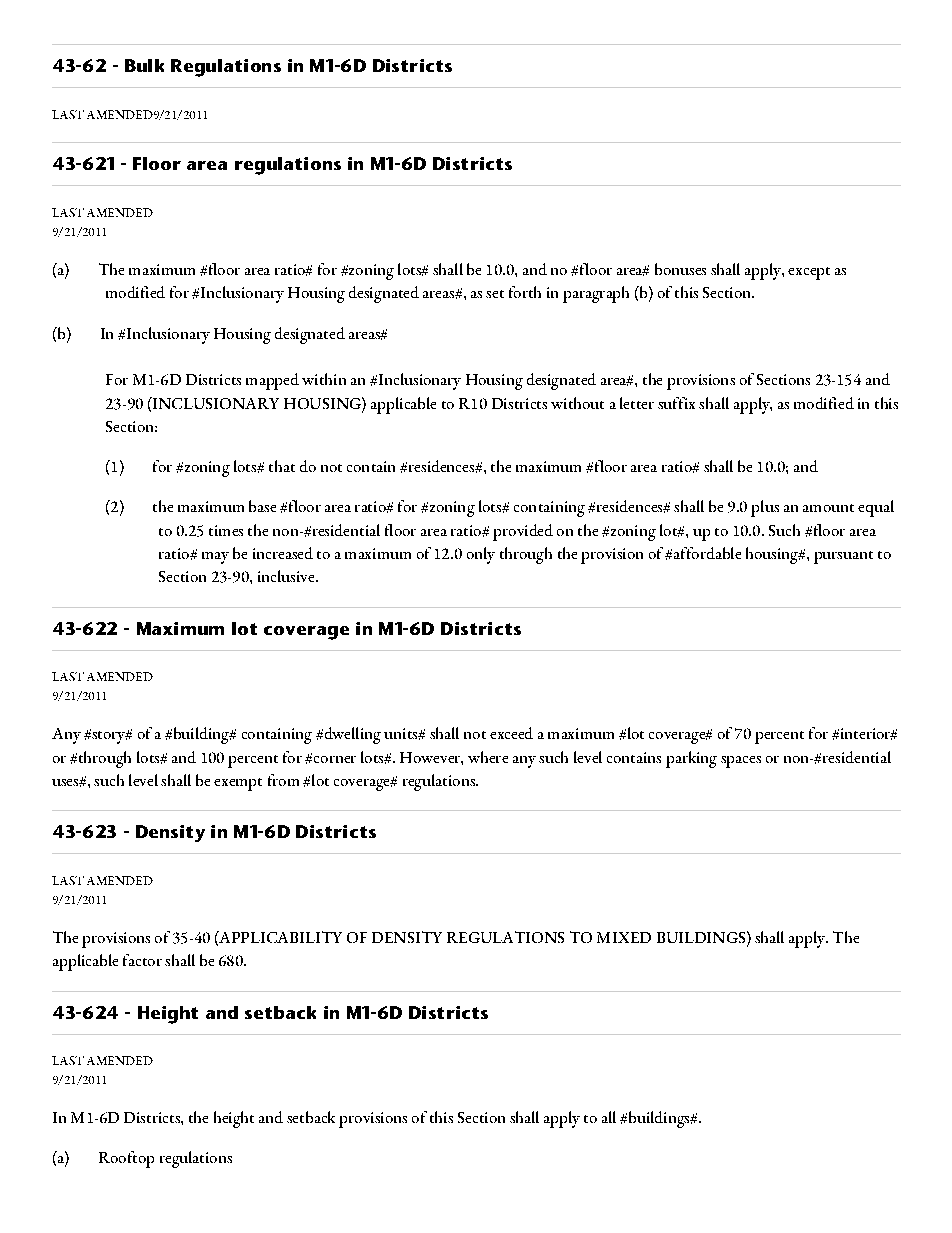 This screenshot has height=1233, width=952. I want to click on Bulk, so click(144, 65).
